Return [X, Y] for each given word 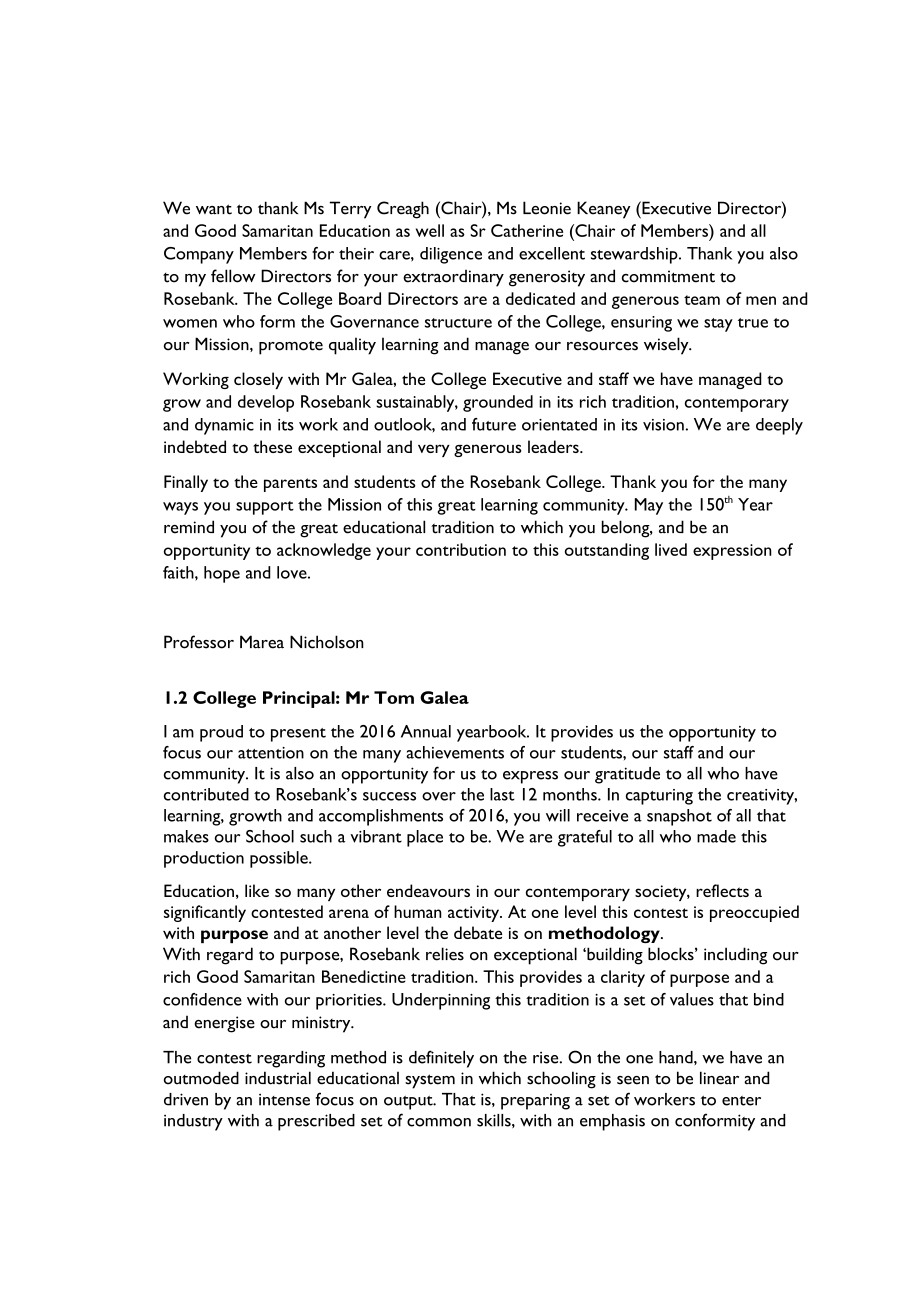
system [430, 1081]
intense [284, 1100]
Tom [394, 697]
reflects [722, 890]
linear [719, 1078]
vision [663, 425]
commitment [668, 276]
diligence [451, 255]
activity [475, 914]
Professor [199, 642]
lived [671, 549]
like [257, 890]
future [494, 424]
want [214, 209]
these [272, 446]
